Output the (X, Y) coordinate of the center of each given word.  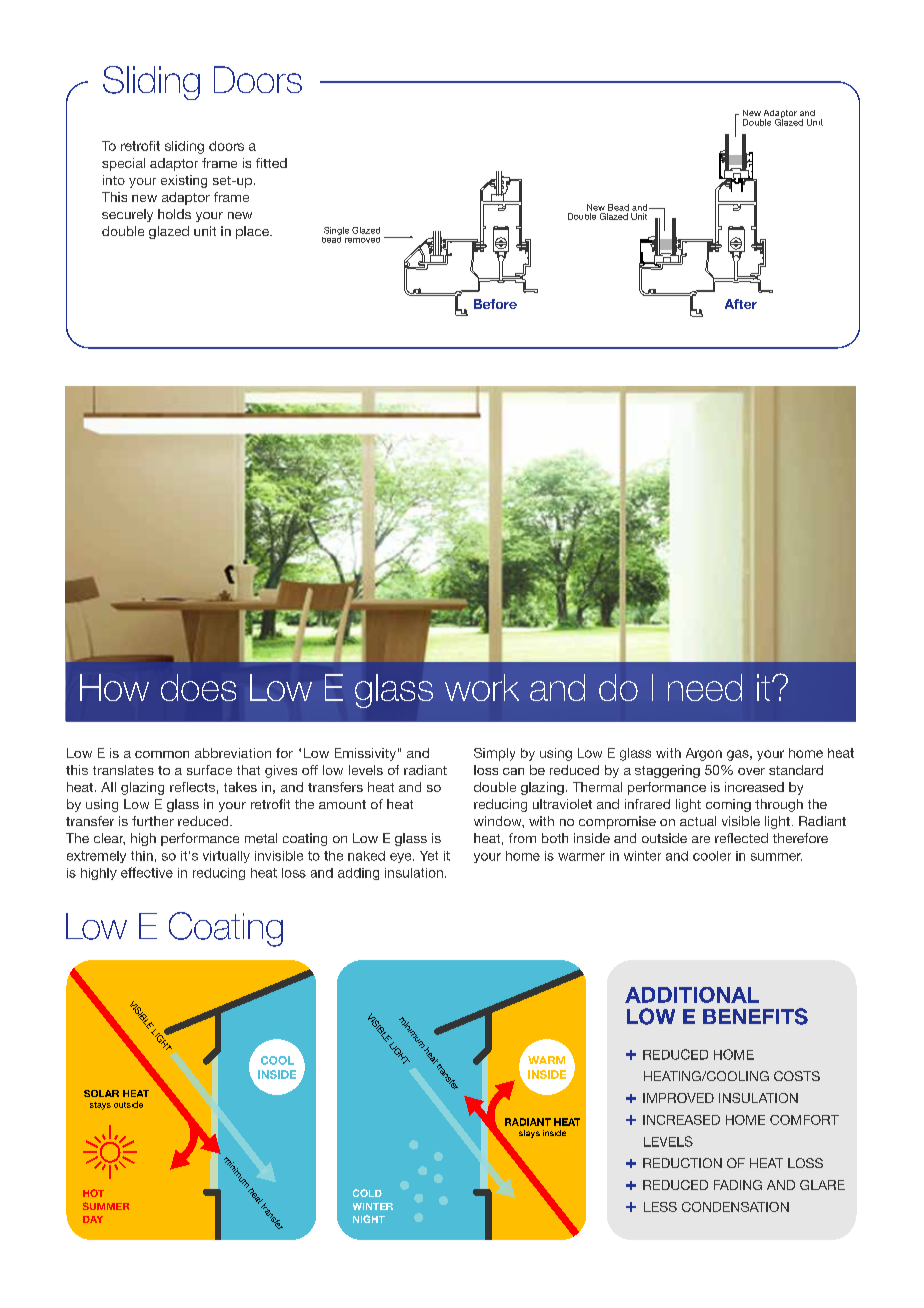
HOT (93, 1193)
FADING (738, 1185)
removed (362, 240)
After (741, 304)
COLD (367, 1193)
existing (184, 181)
